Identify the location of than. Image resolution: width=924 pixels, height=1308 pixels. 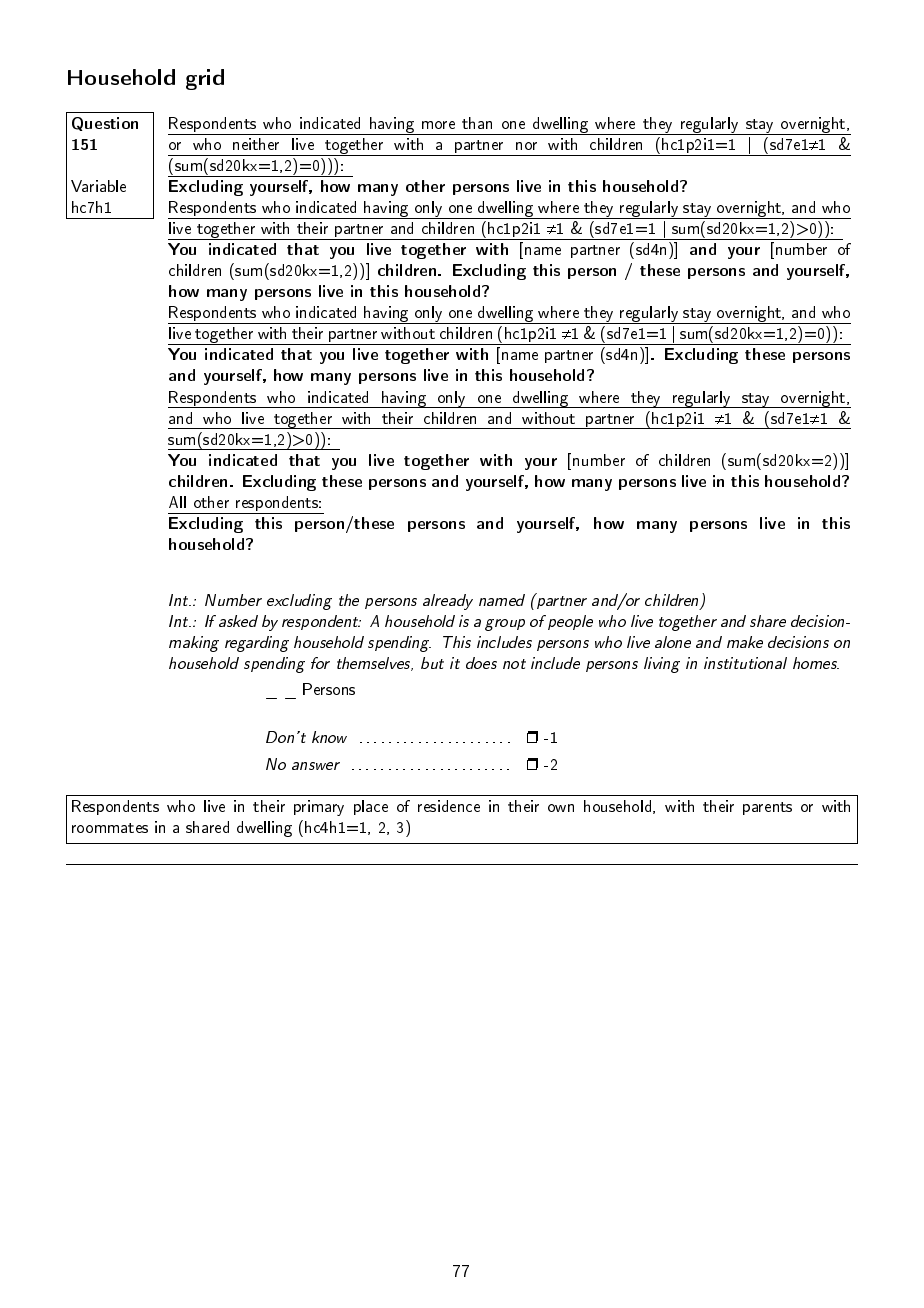
(477, 123).
